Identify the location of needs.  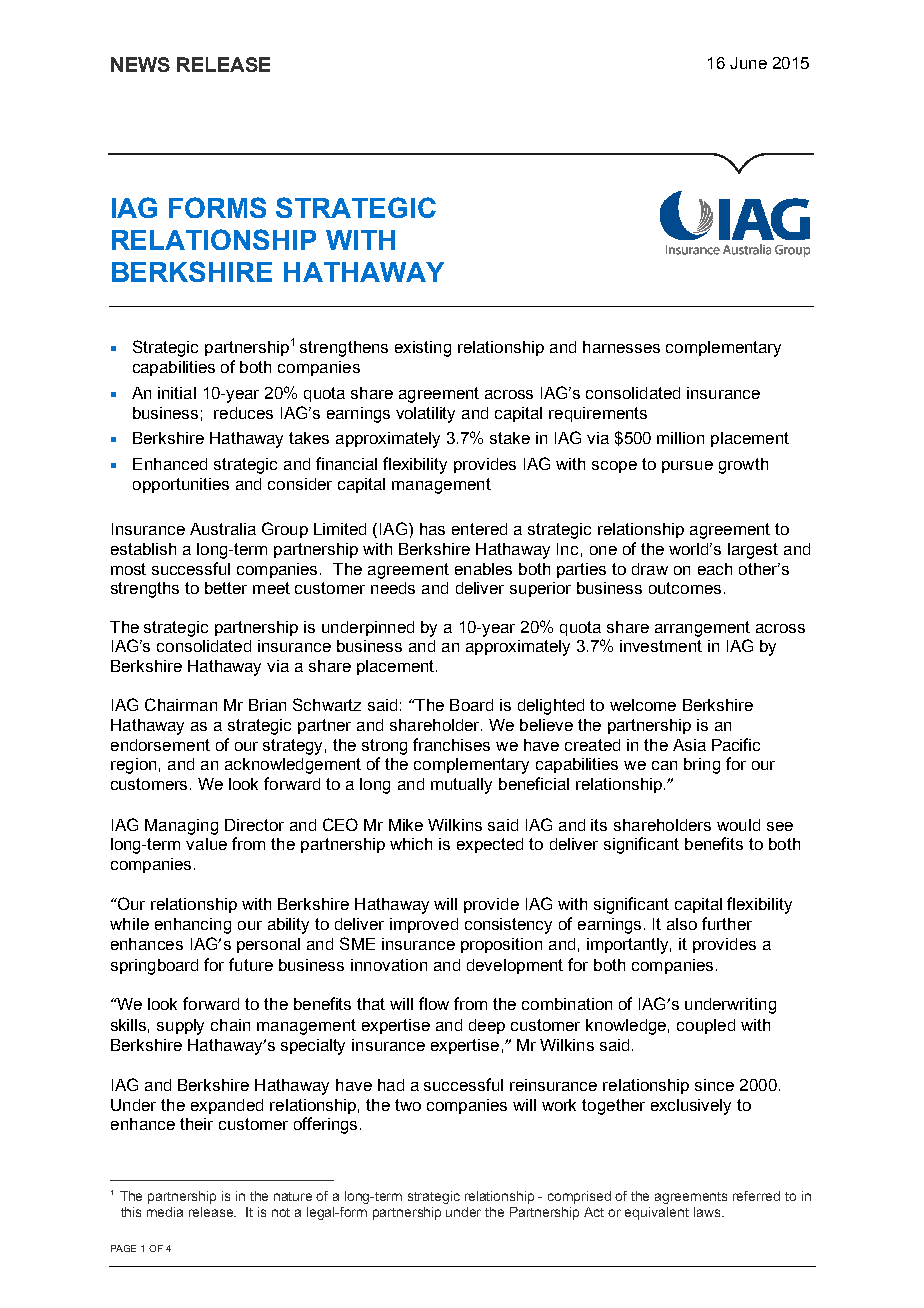
(393, 588).
